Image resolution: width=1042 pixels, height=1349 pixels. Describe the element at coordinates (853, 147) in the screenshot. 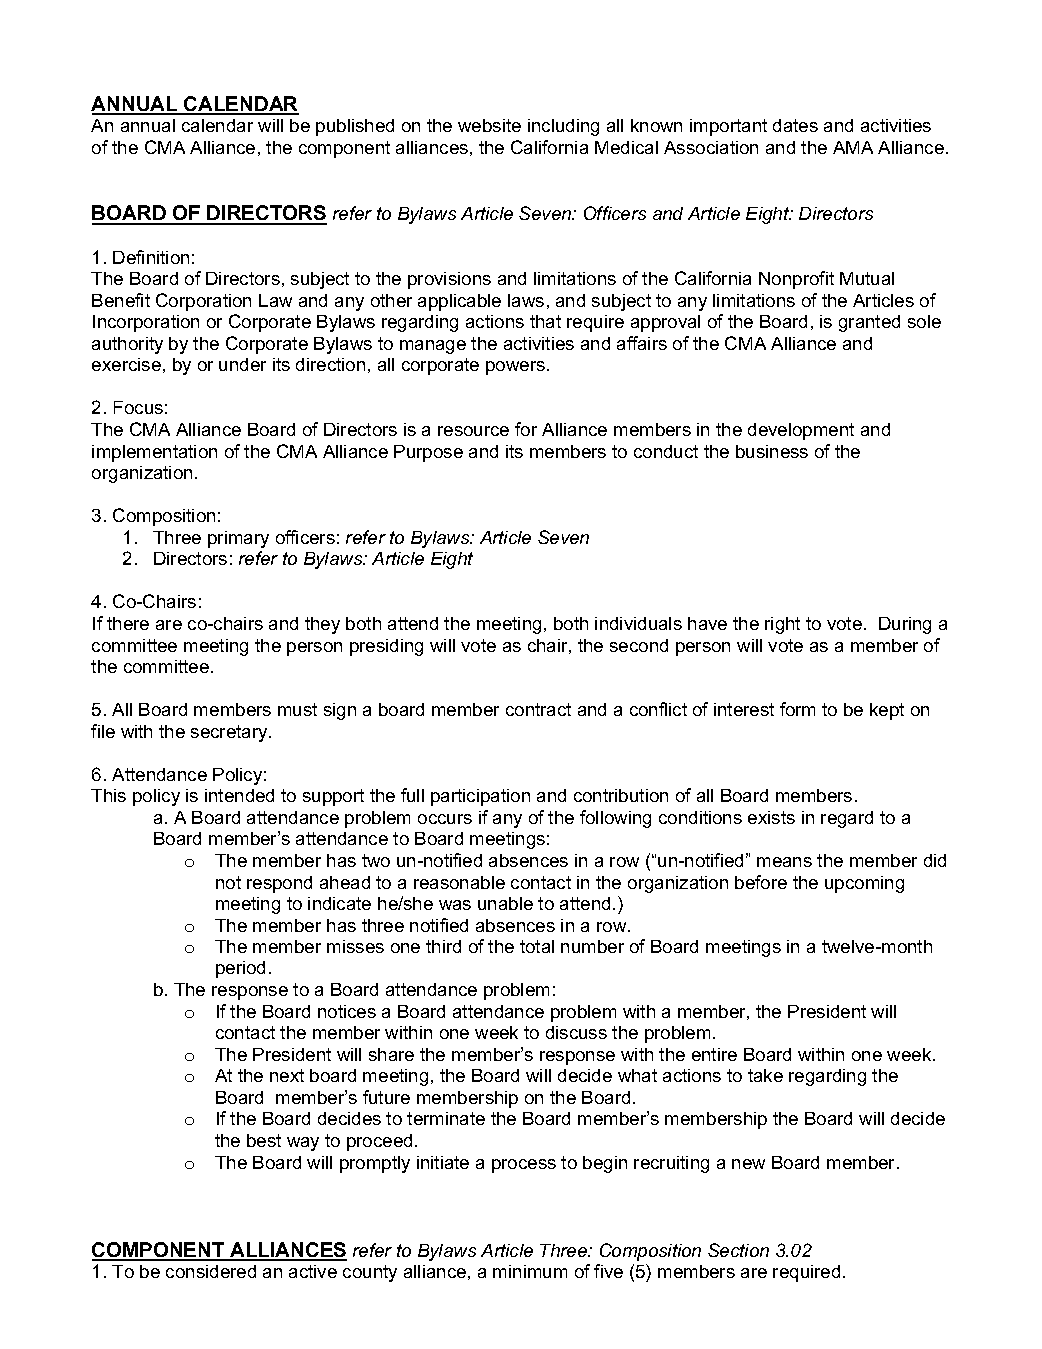

I see `AMA` at that location.
